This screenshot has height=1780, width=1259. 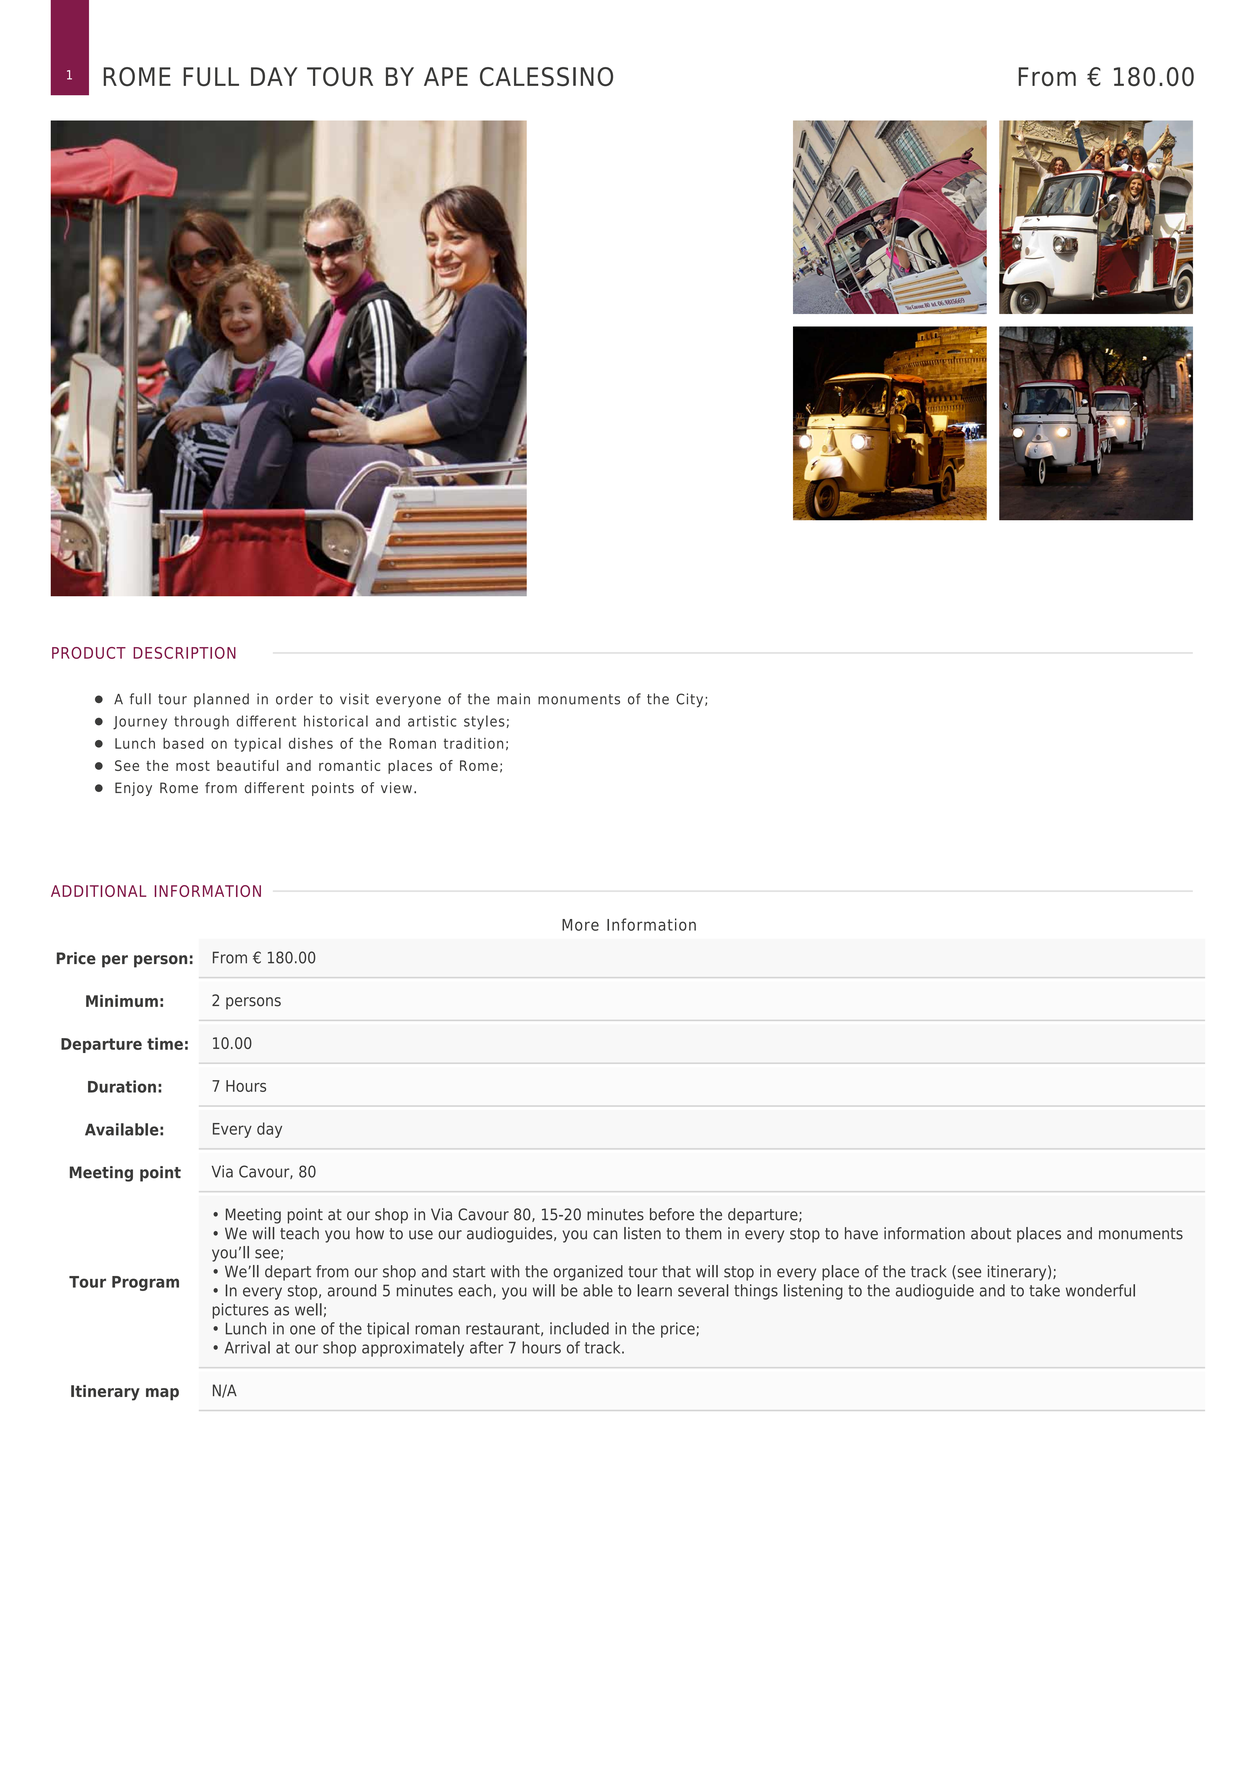 I want to click on styles, so click(x=484, y=722).
